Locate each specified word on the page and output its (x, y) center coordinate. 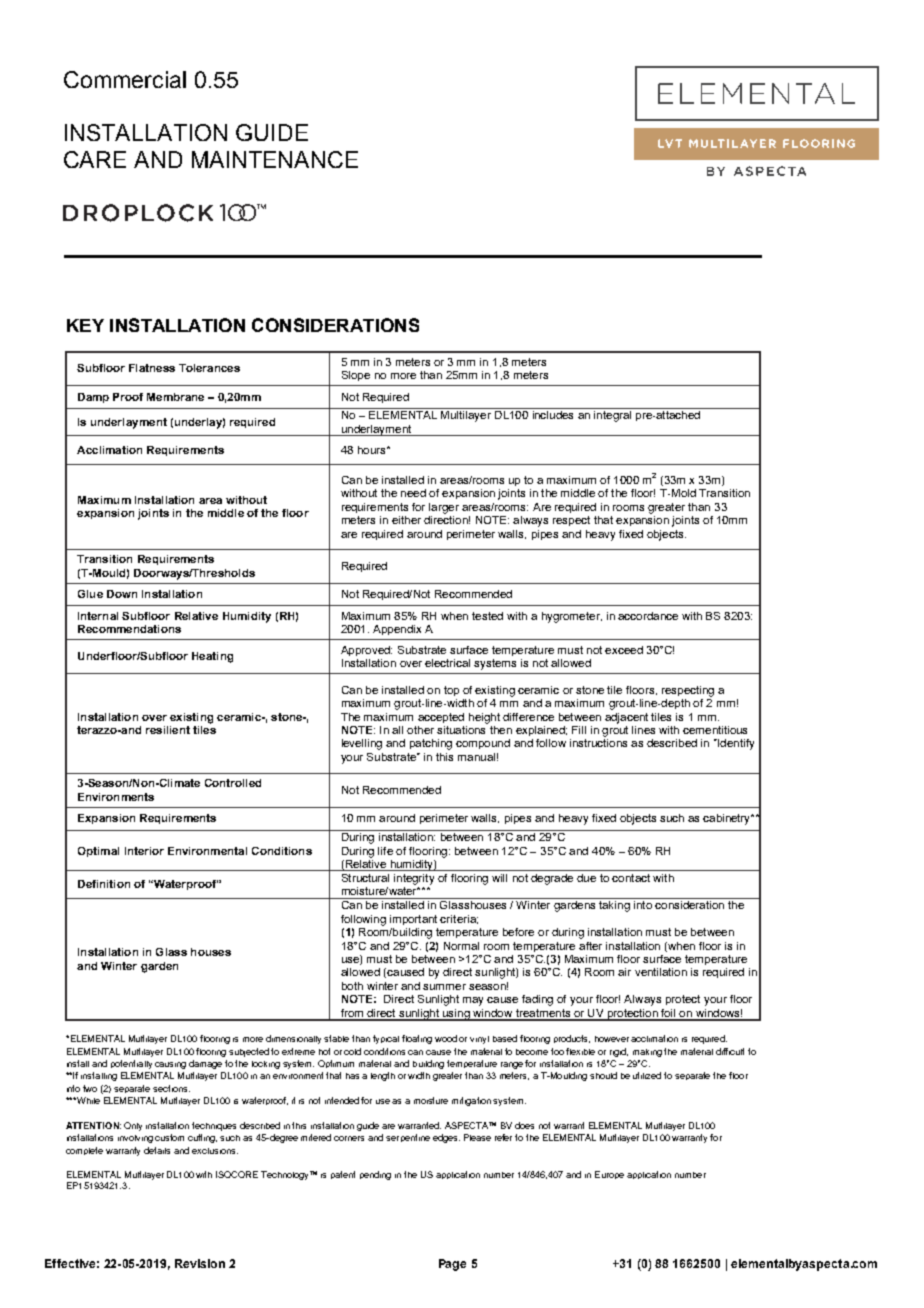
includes (553, 415)
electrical (447, 663)
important (413, 920)
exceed (624, 650)
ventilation (661, 972)
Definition (104, 884)
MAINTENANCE (275, 159)
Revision (200, 1263)
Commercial (125, 79)
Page (452, 1265)
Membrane (175, 397)
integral (612, 416)
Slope (356, 376)
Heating (212, 657)
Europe (609, 1175)
